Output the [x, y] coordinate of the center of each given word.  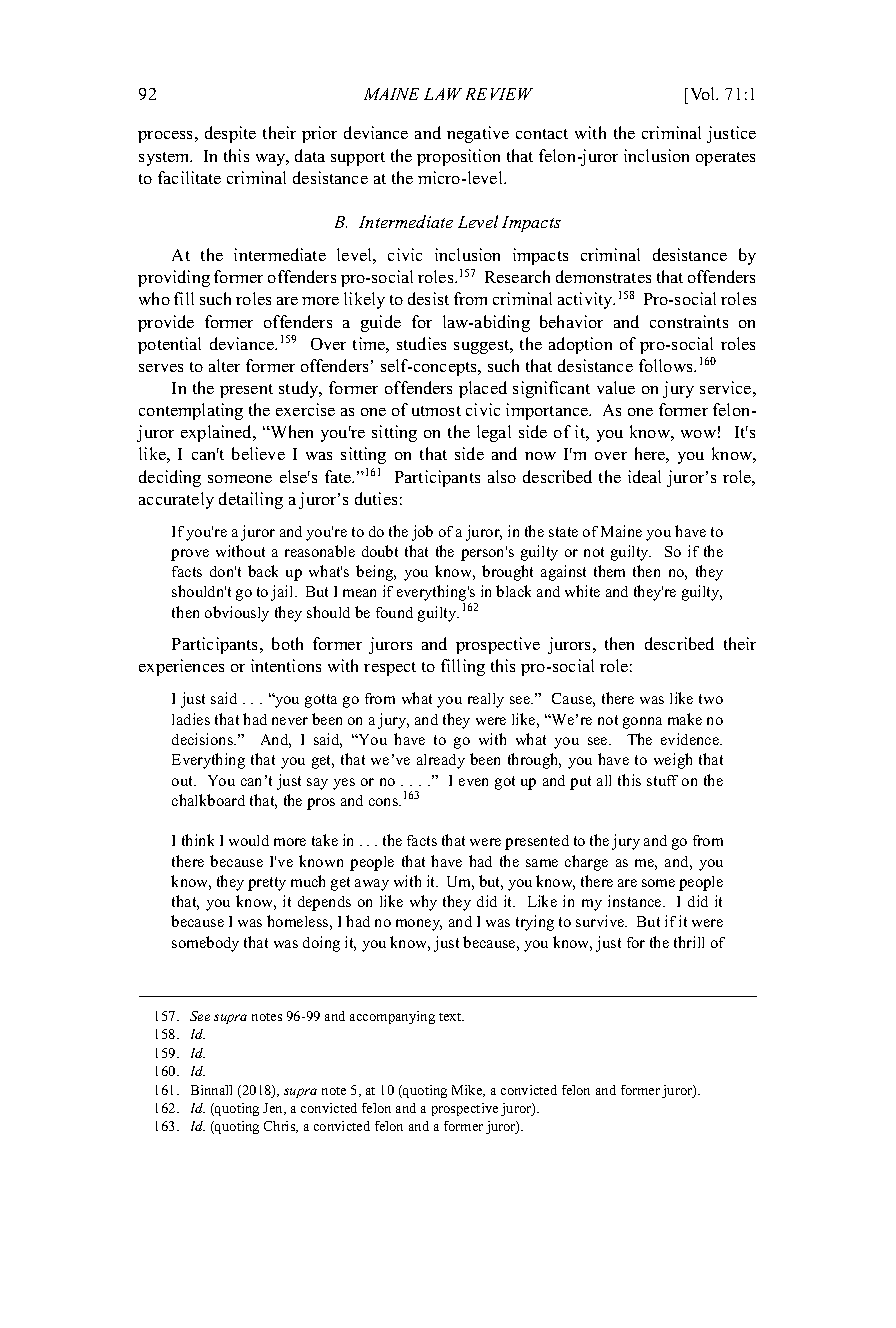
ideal [644, 476]
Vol [704, 93]
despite [230, 134]
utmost [436, 411]
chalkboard [208, 800]
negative [478, 134]
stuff [662, 780]
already [441, 761]
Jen [274, 1109]
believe [258, 453]
